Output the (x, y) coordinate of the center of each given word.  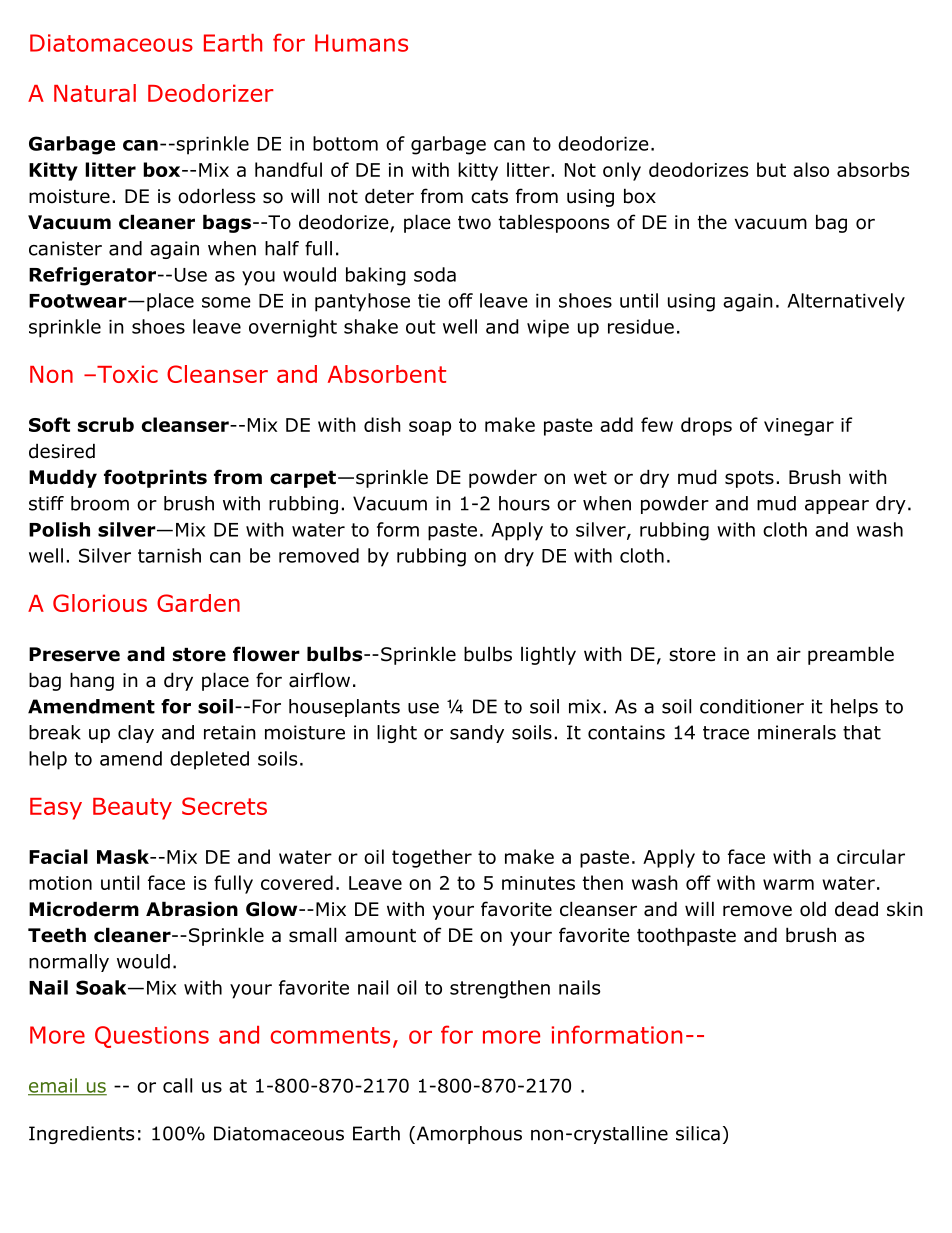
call (177, 1085)
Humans (361, 43)
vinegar (799, 427)
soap (430, 428)
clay (136, 734)
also (811, 169)
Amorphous (468, 1135)
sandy (477, 734)
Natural (95, 93)
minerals (797, 732)
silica (698, 1133)
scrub (106, 424)
